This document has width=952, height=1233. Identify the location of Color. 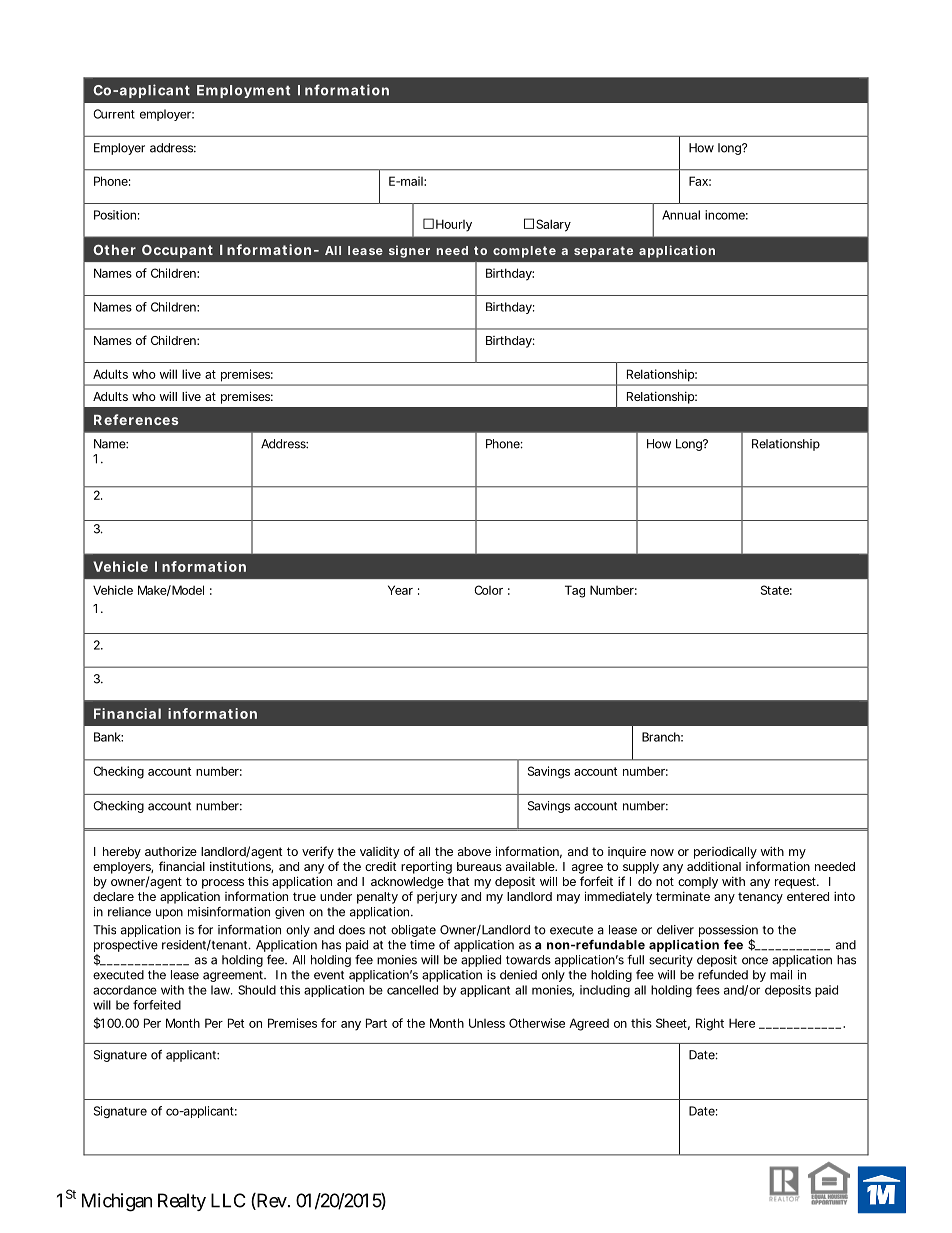
(488, 590).
